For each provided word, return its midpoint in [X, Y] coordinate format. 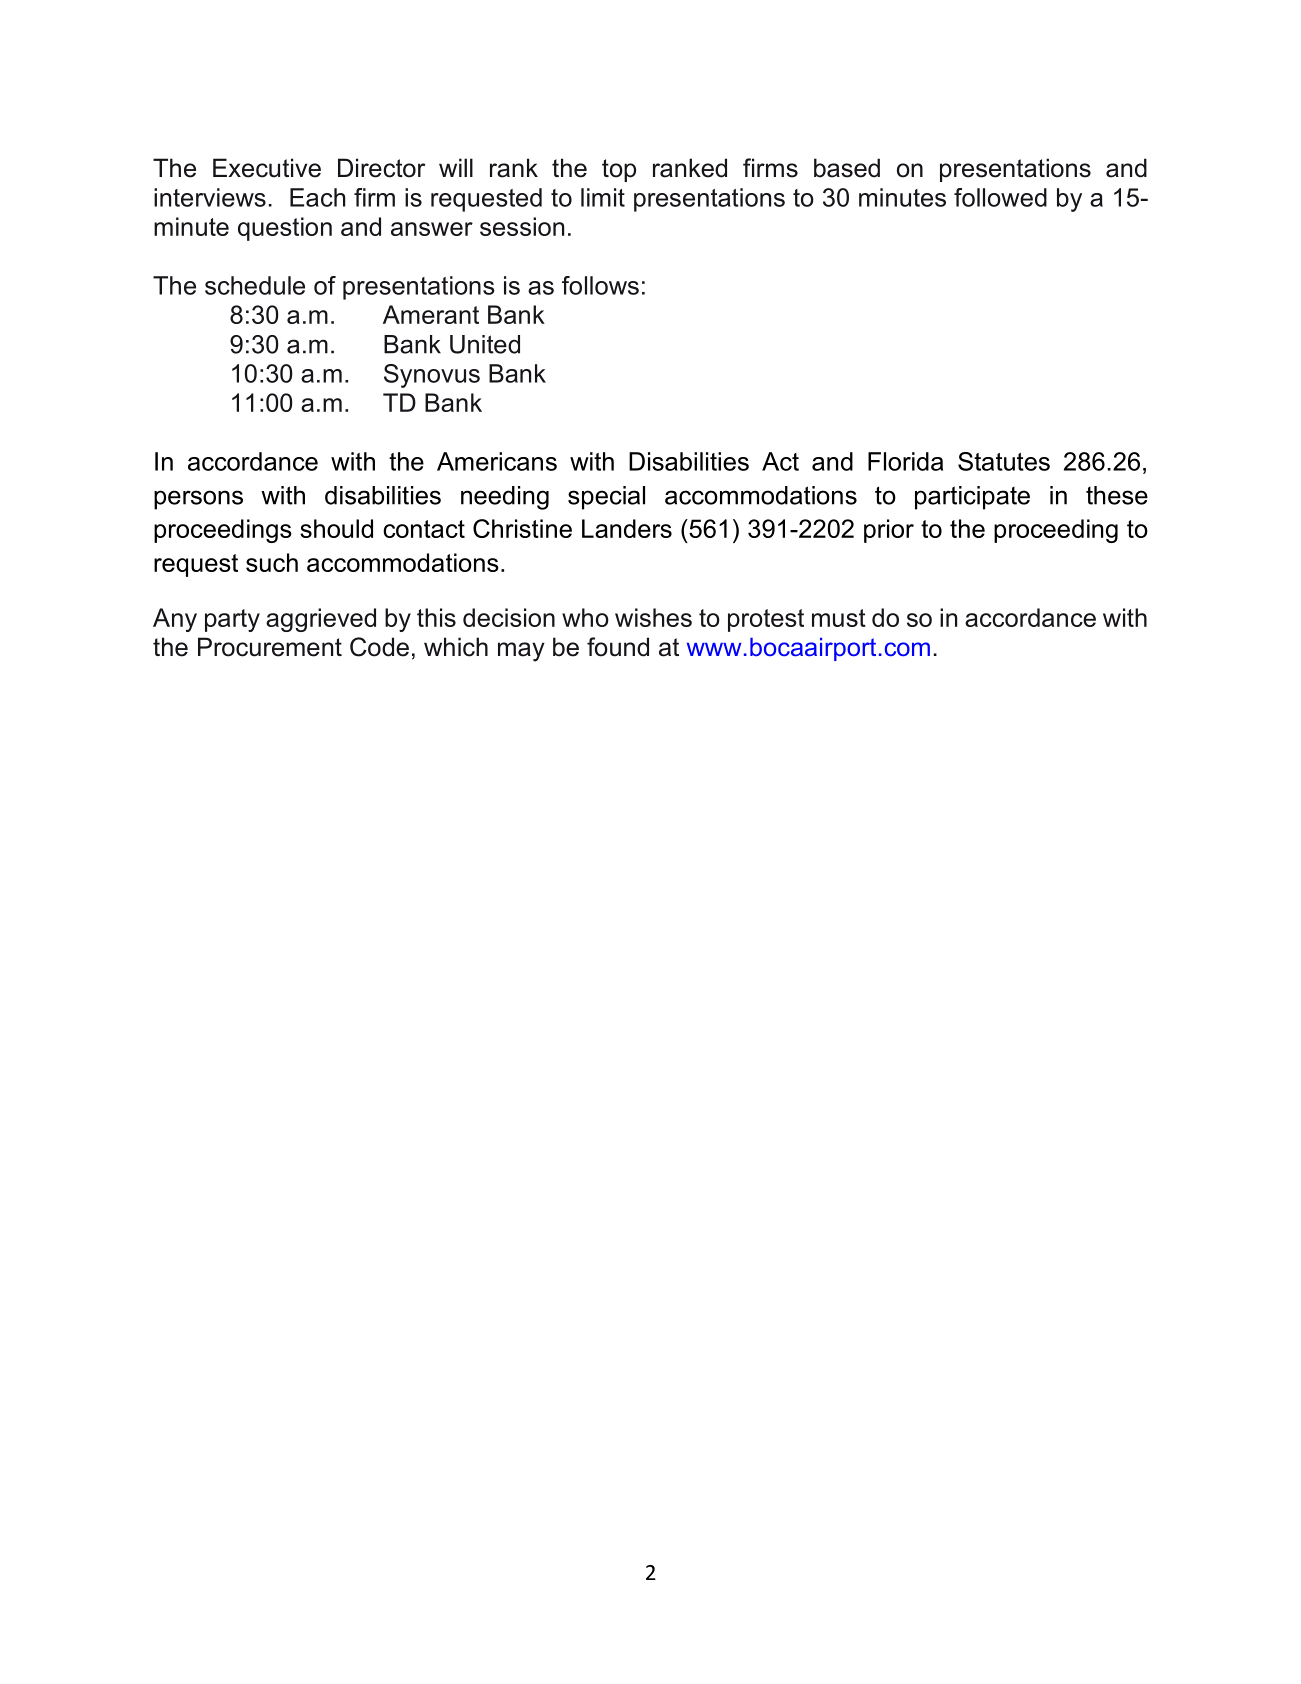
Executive [267, 168]
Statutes [1004, 461]
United [485, 344]
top [619, 170]
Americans [497, 461]
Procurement [270, 647]
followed [1000, 197]
